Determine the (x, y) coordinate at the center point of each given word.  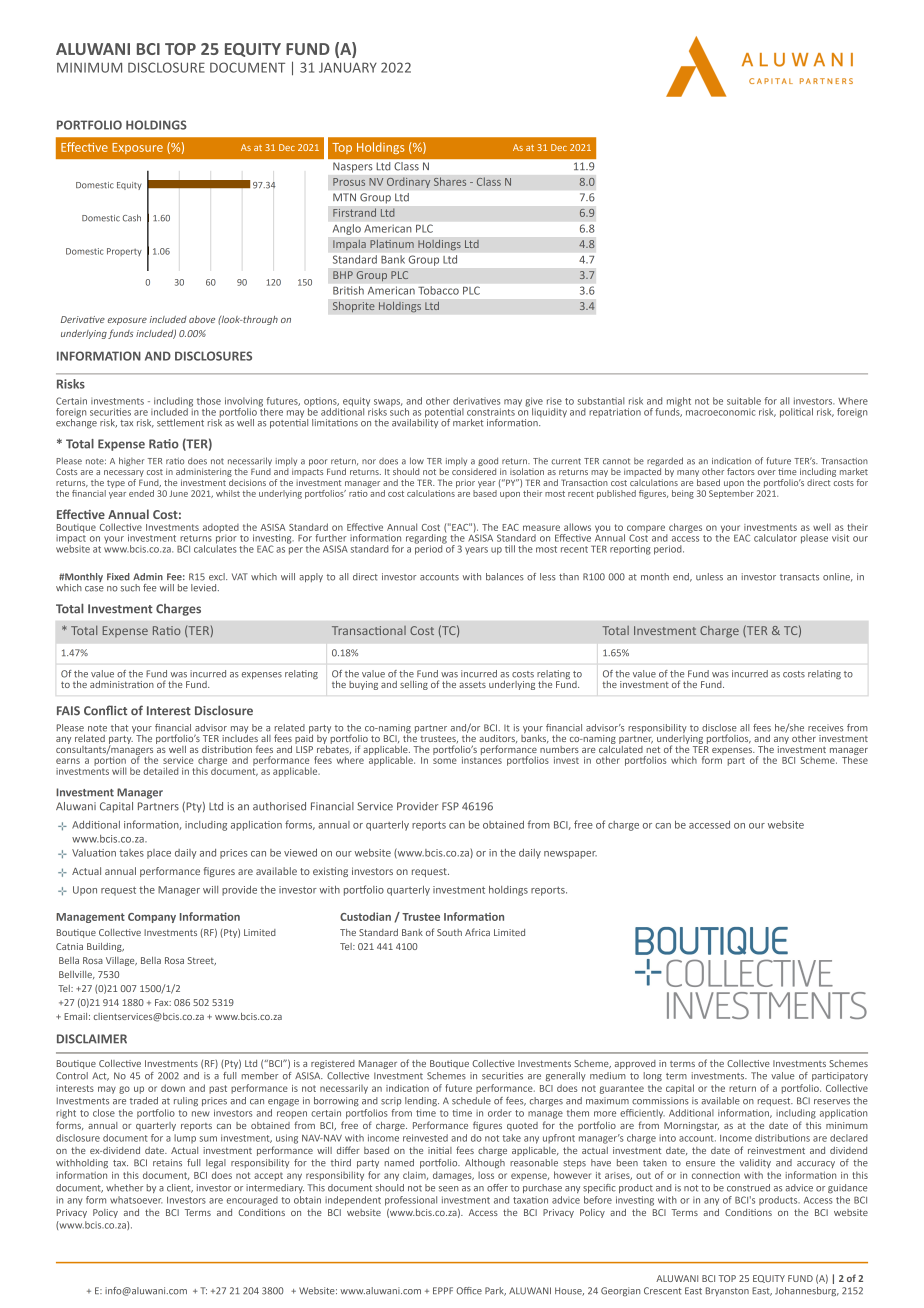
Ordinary (409, 182)
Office (469, 1291)
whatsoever (136, 1200)
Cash (132, 218)
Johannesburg (807, 1292)
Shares (450, 181)
